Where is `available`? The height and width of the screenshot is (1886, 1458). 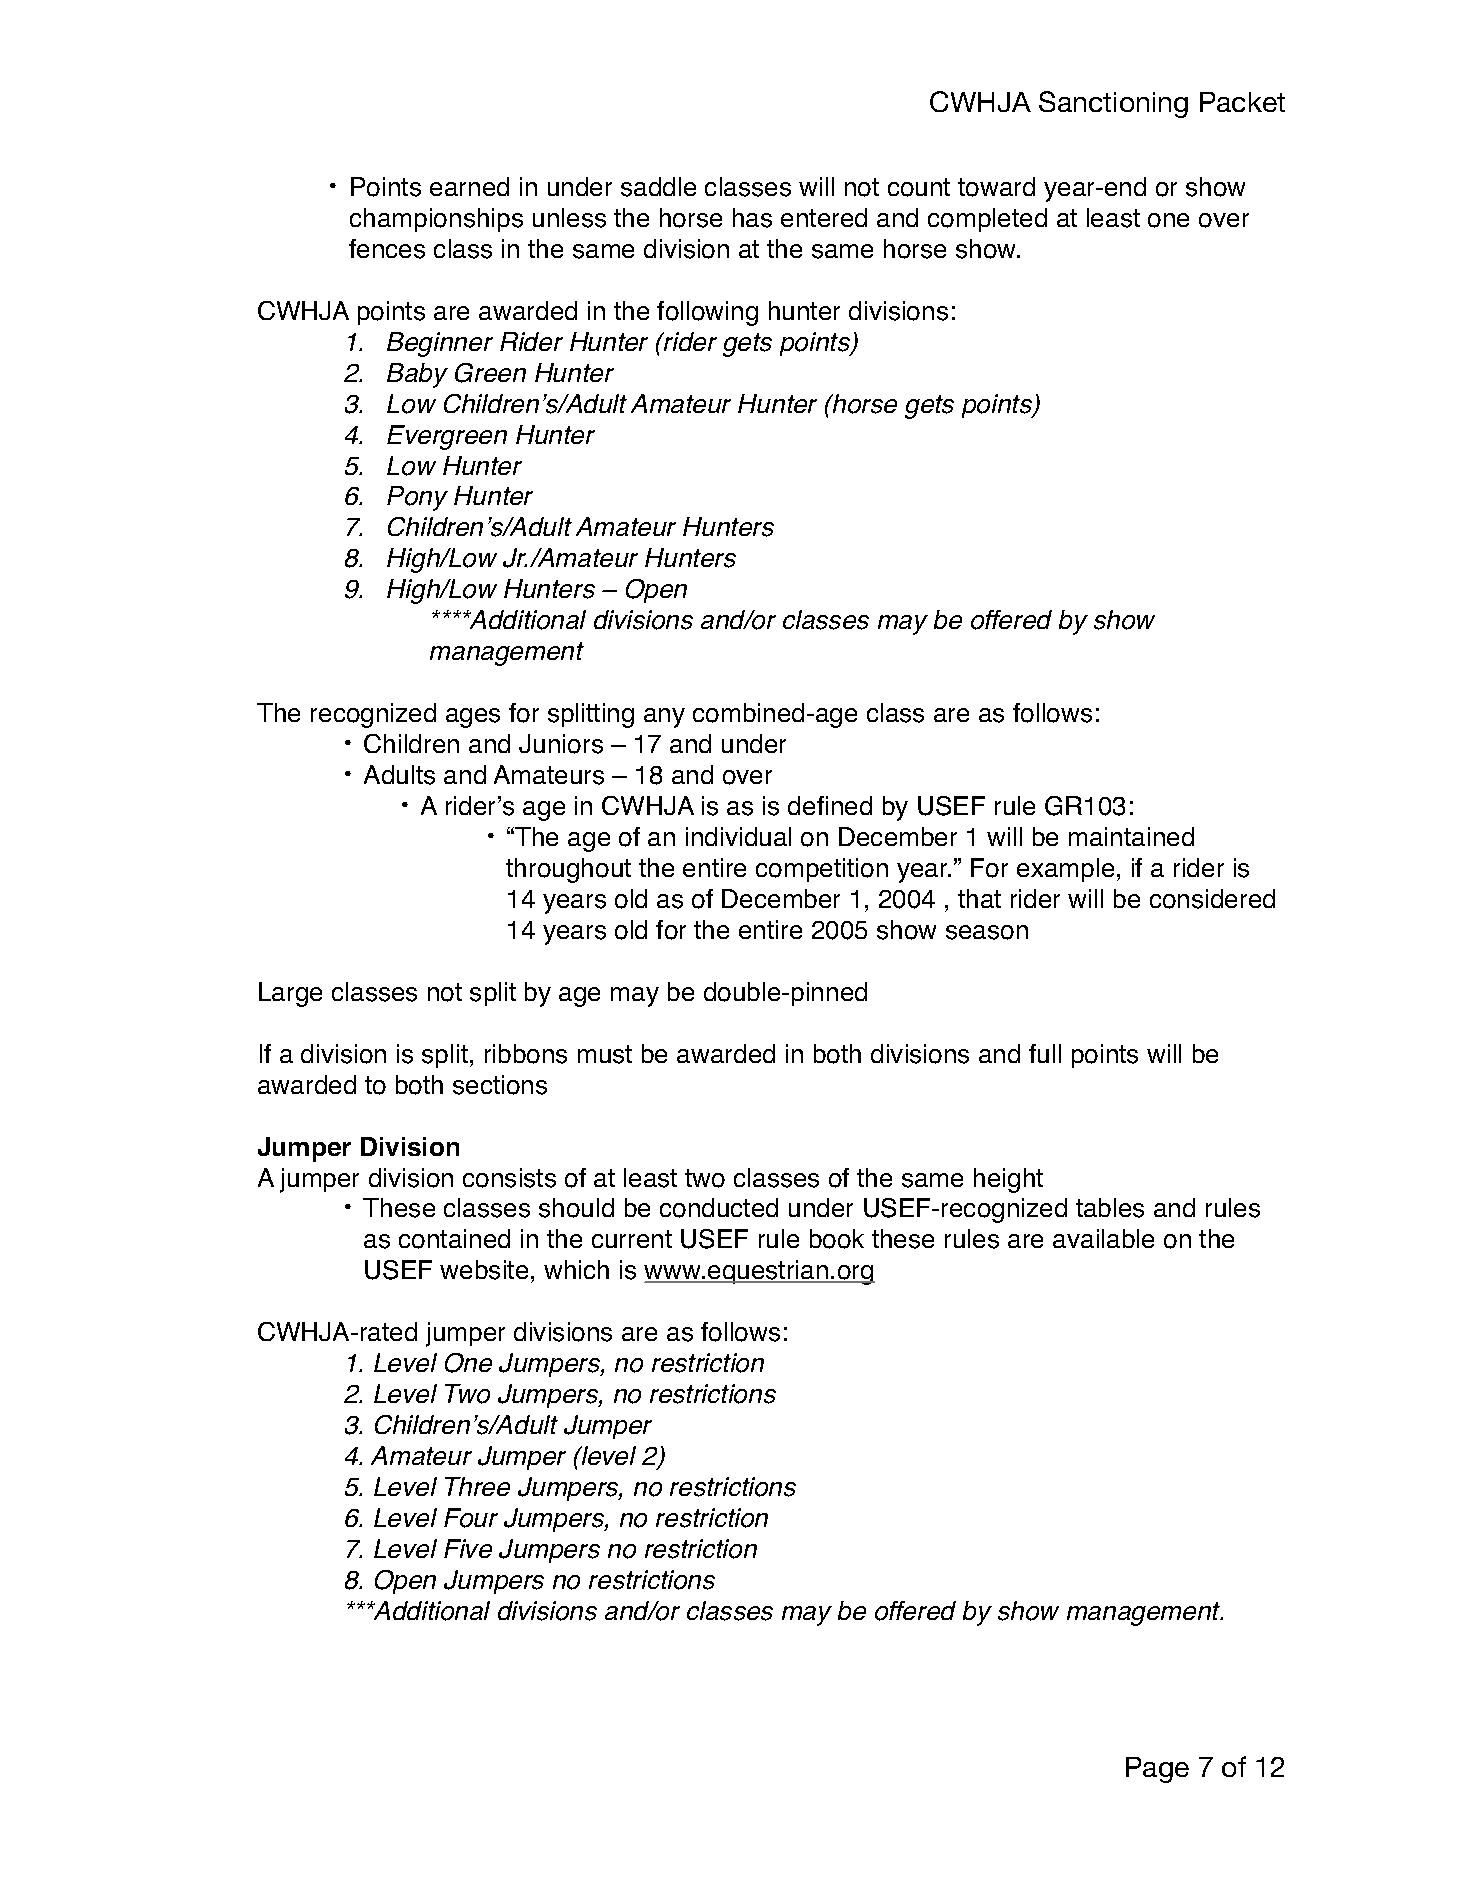 available is located at coordinates (1103, 1238).
